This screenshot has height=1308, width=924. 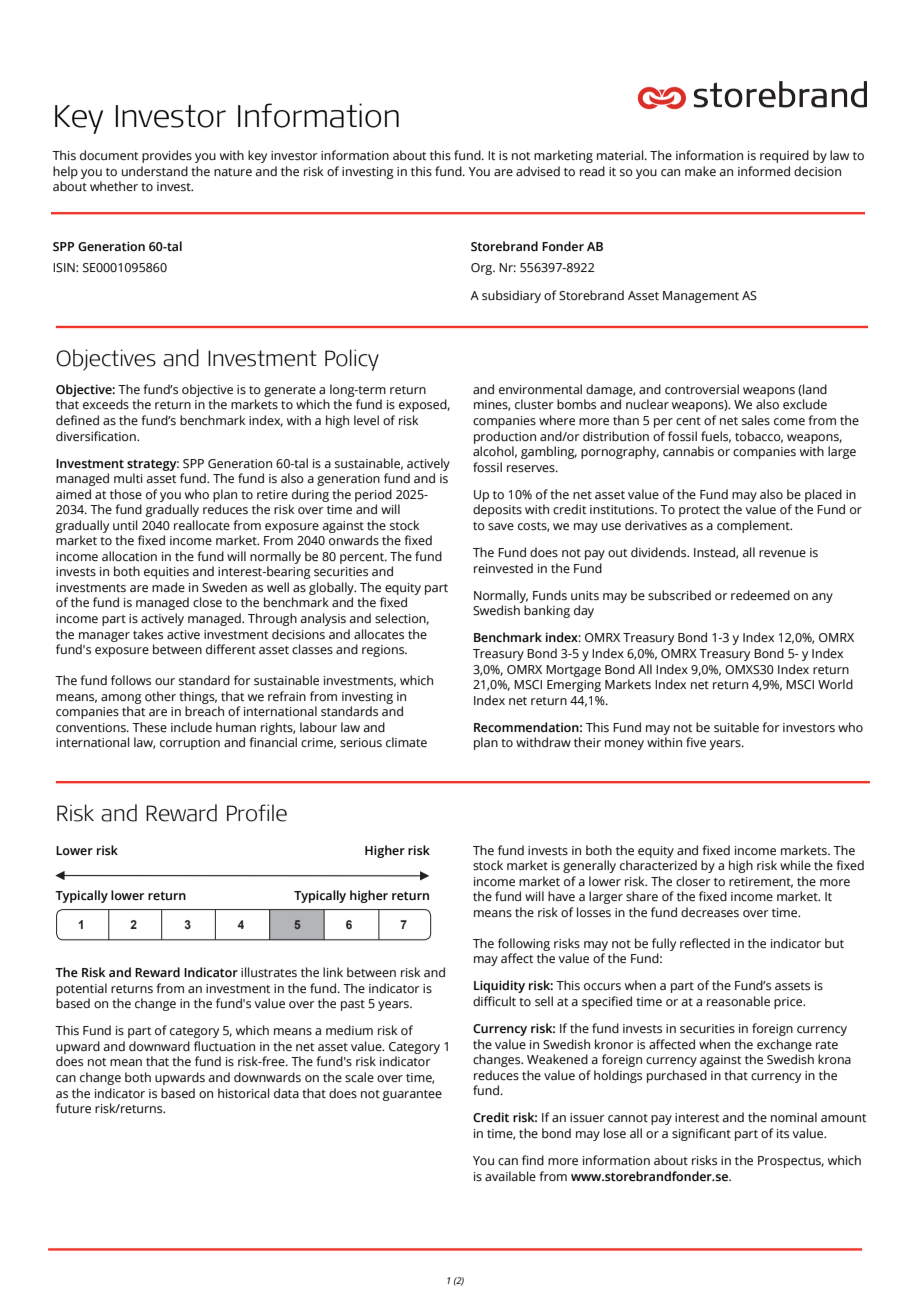 What do you see at coordinates (73, 1108) in the screenshot?
I see `future` at bounding box center [73, 1108].
